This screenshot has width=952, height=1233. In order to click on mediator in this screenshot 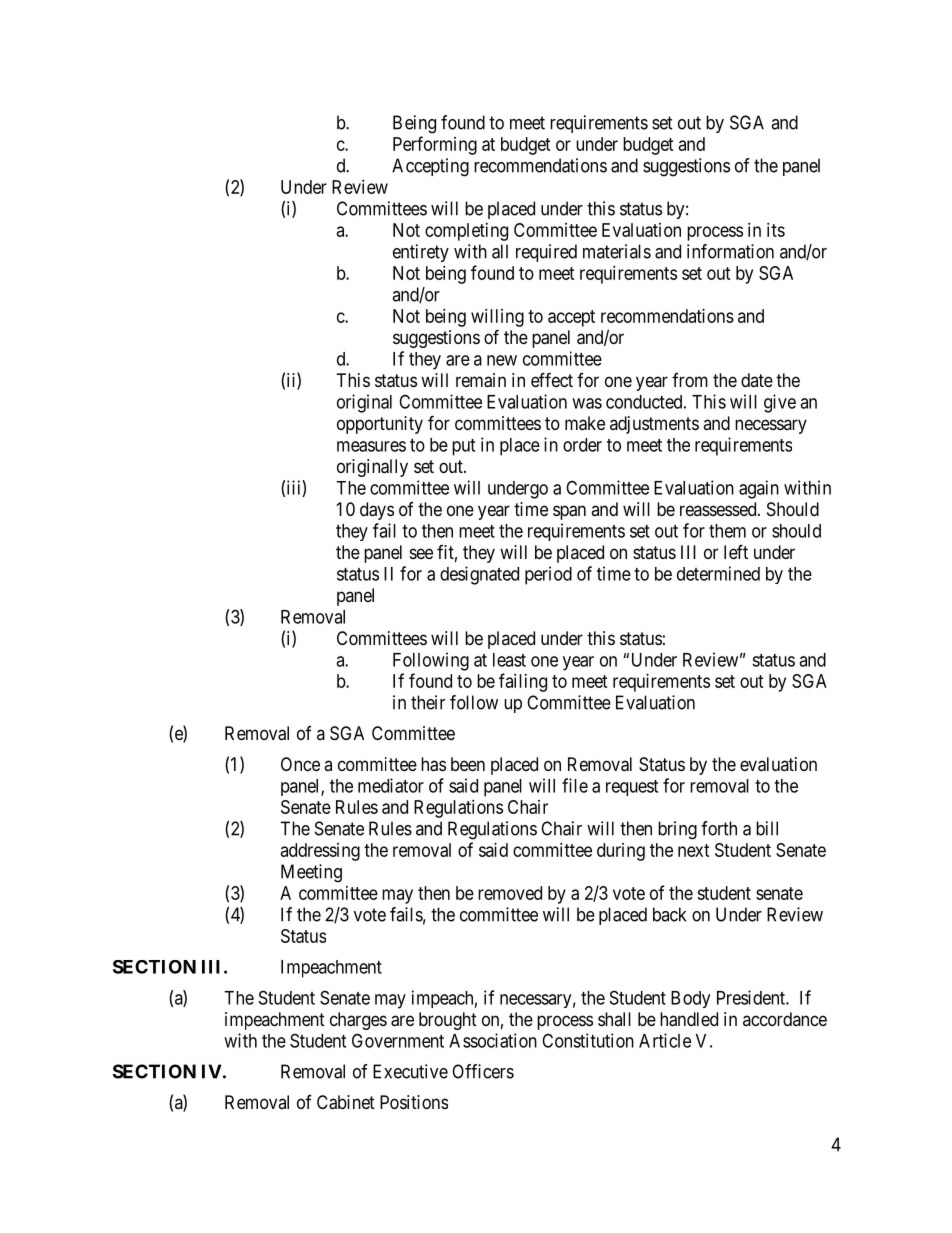, I will do `click(391, 785)`.
